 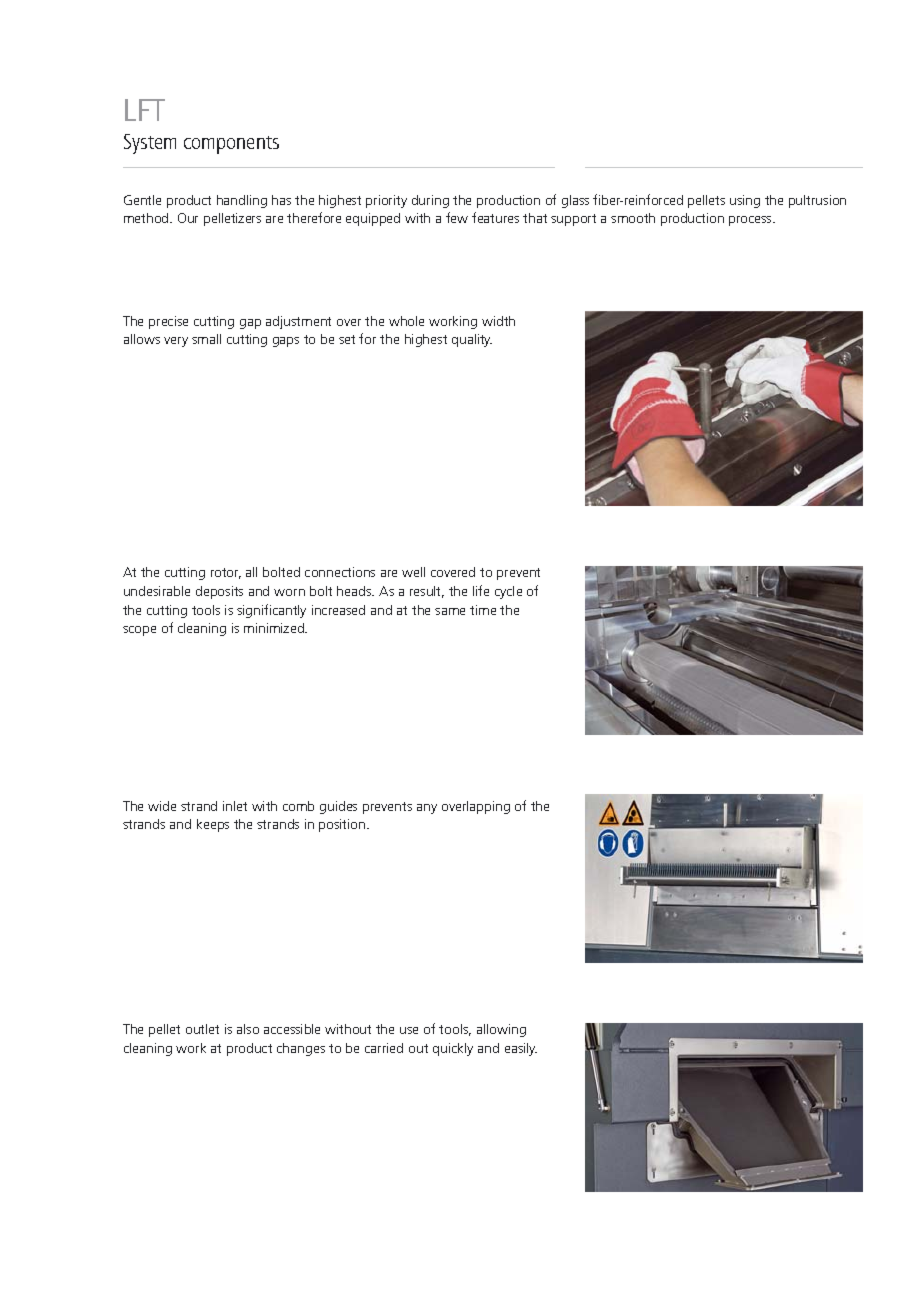 I want to click on quickly, so click(x=453, y=1049).
